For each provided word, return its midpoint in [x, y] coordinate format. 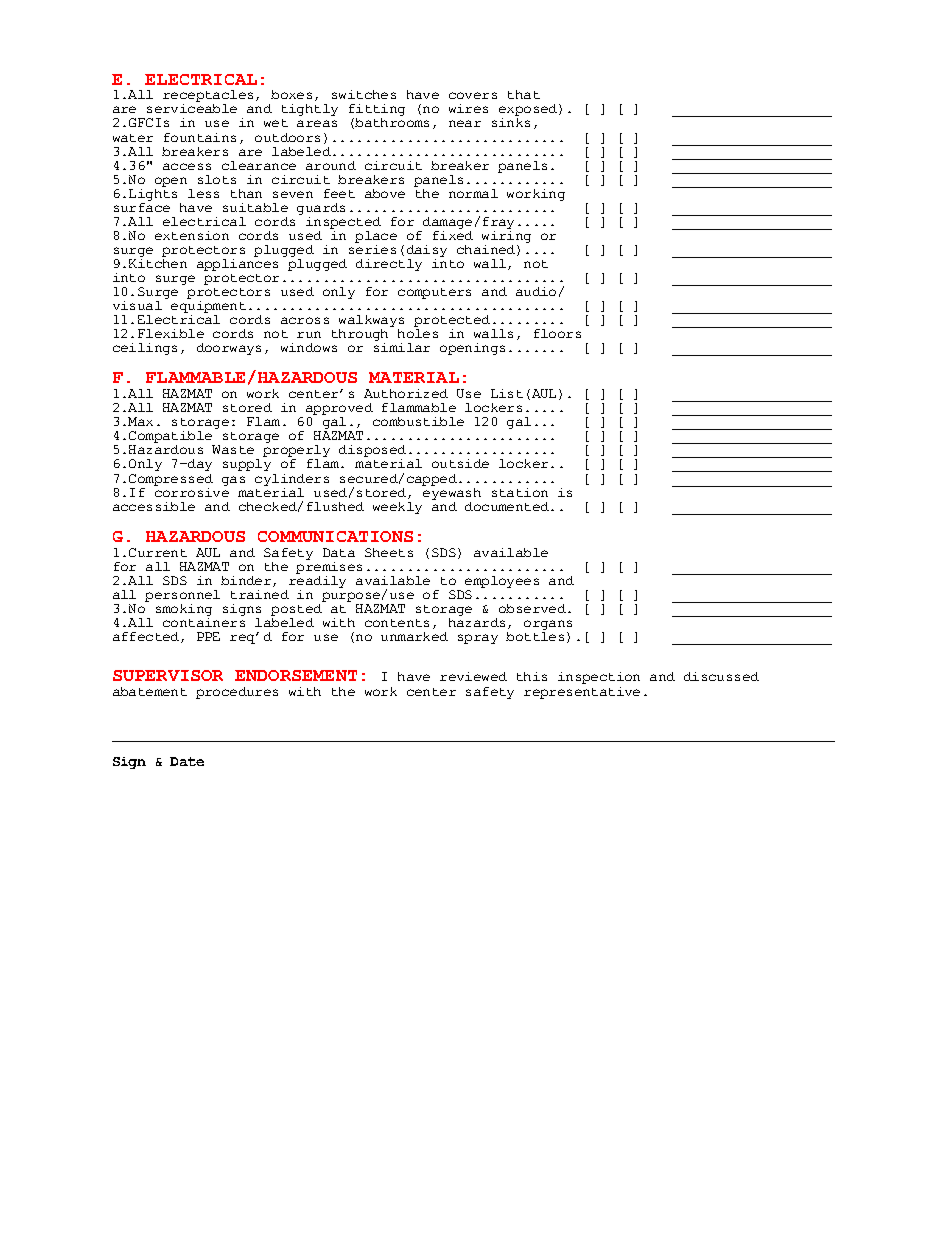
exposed [529, 111]
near [465, 123]
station [520, 492]
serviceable [192, 108]
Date [187, 761]
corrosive [191, 491]
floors [557, 333]
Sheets [389, 552]
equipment [208, 305]
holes [418, 333]
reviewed [473, 676]
